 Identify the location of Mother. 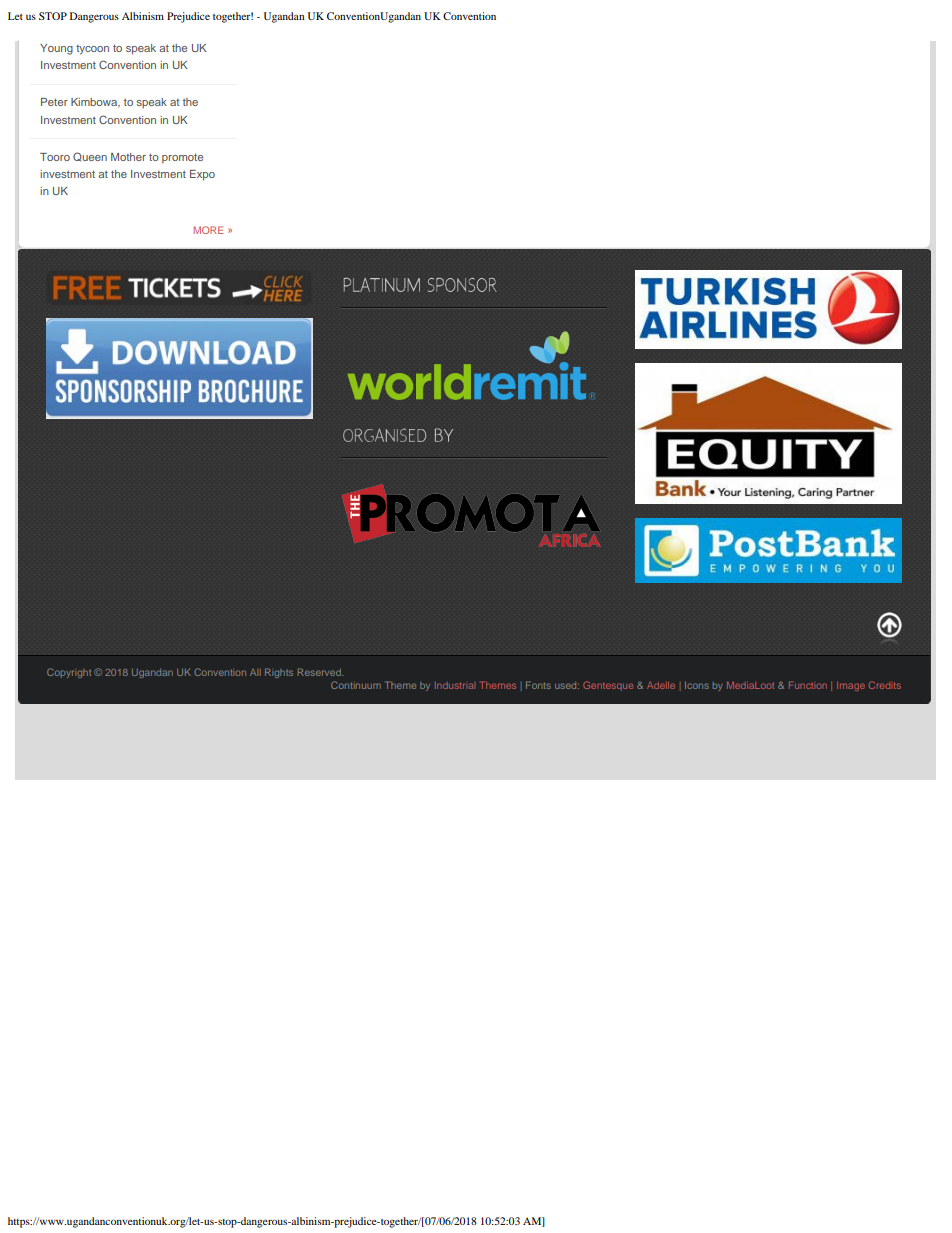
(128, 157).
